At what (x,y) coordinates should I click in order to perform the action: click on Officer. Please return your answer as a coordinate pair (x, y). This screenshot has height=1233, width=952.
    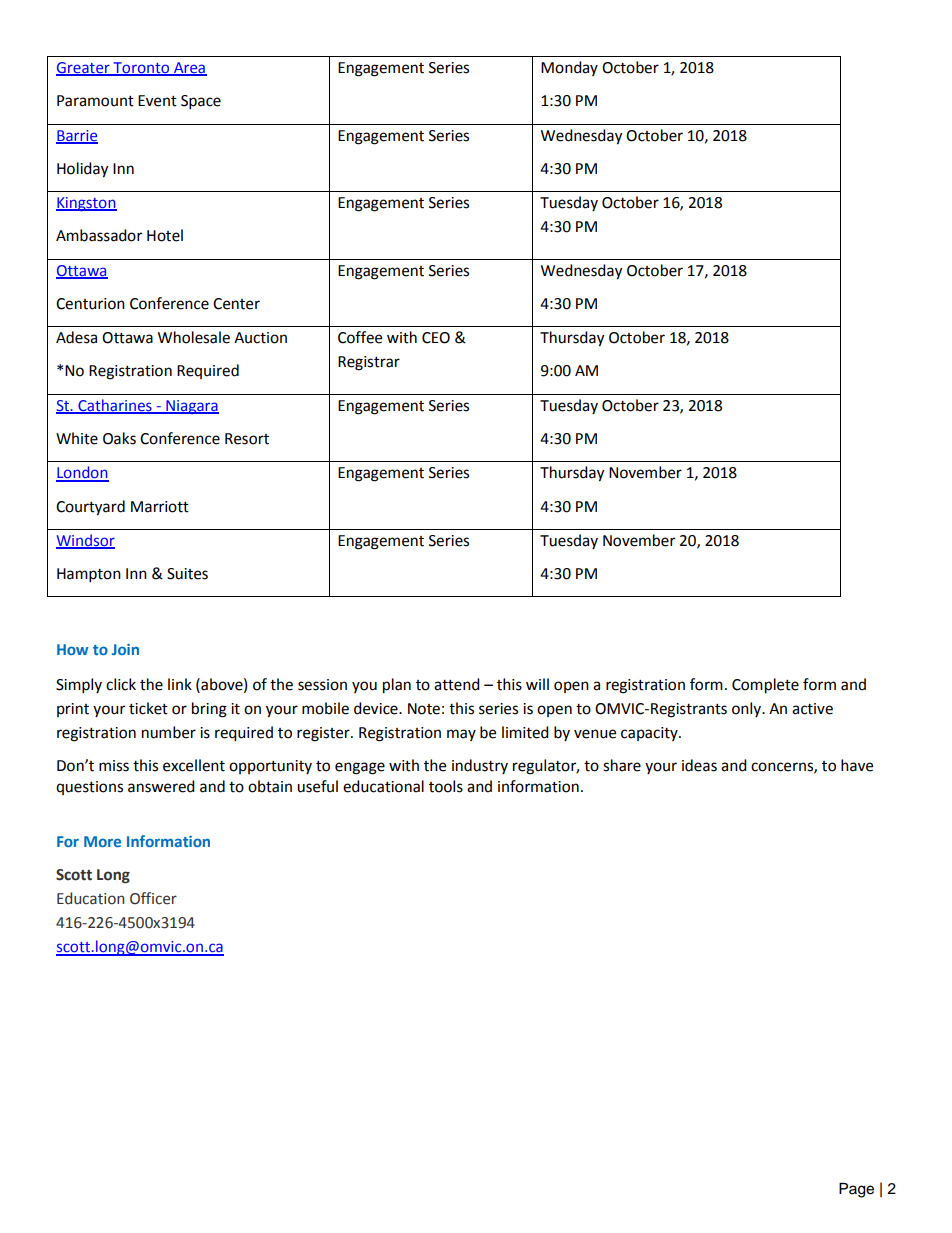
    Looking at the image, I should click on (153, 898).
